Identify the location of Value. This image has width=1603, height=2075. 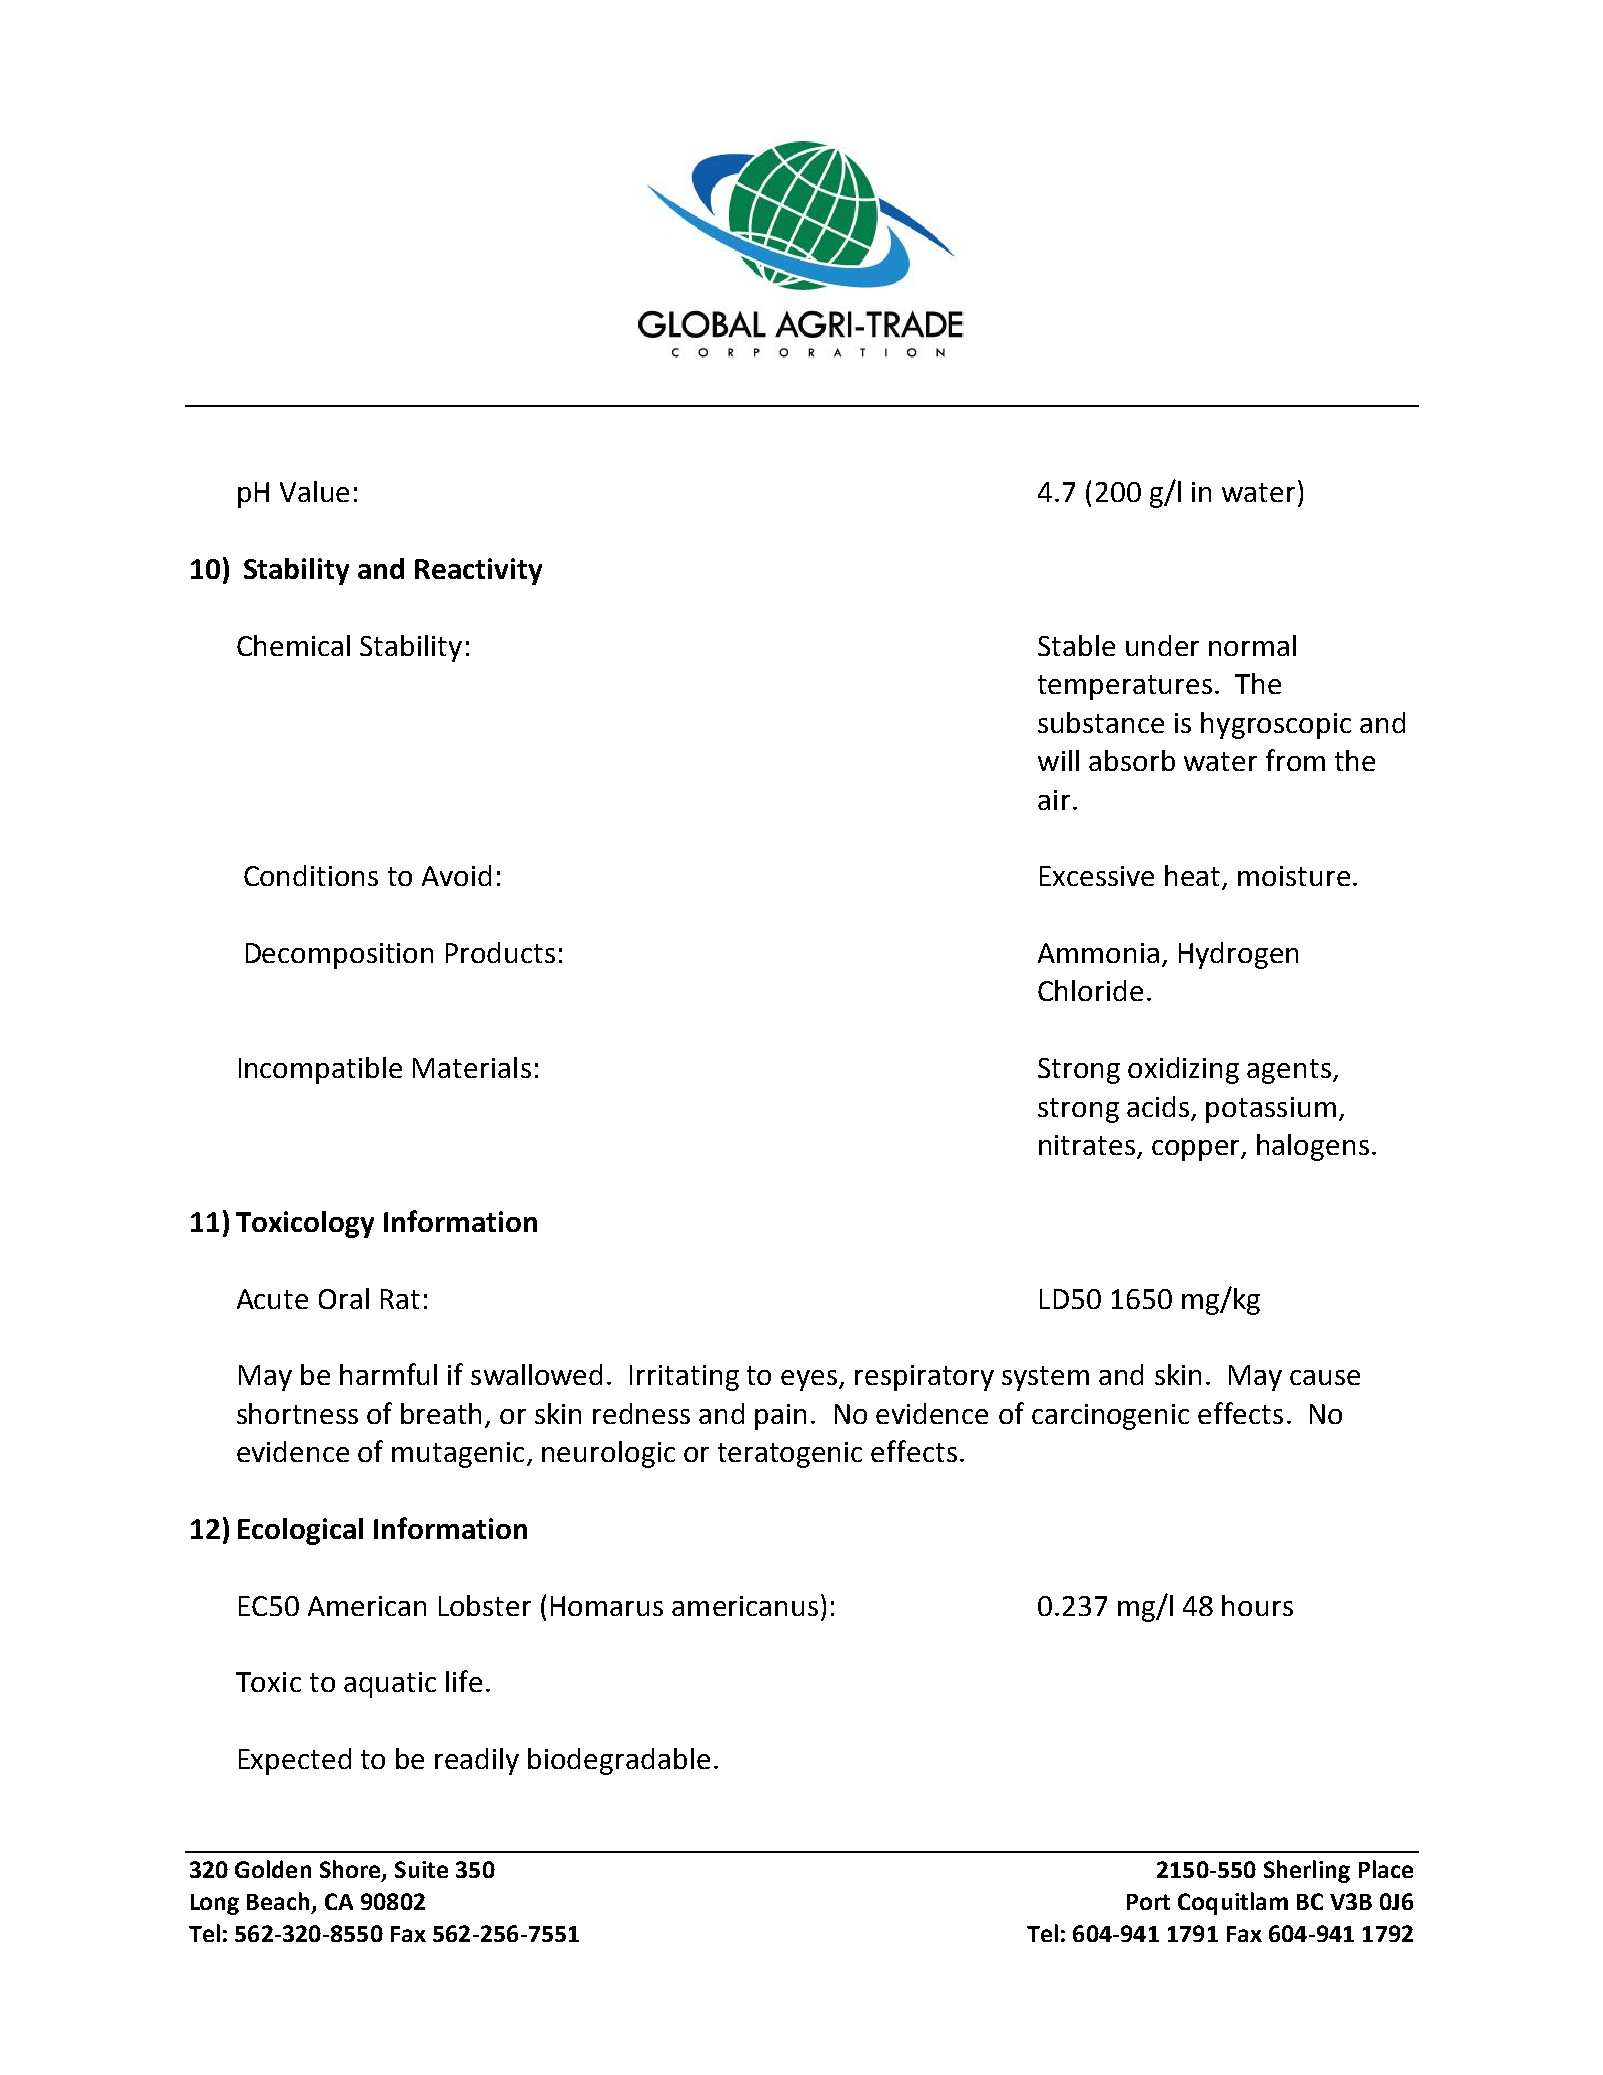
(314, 491).
